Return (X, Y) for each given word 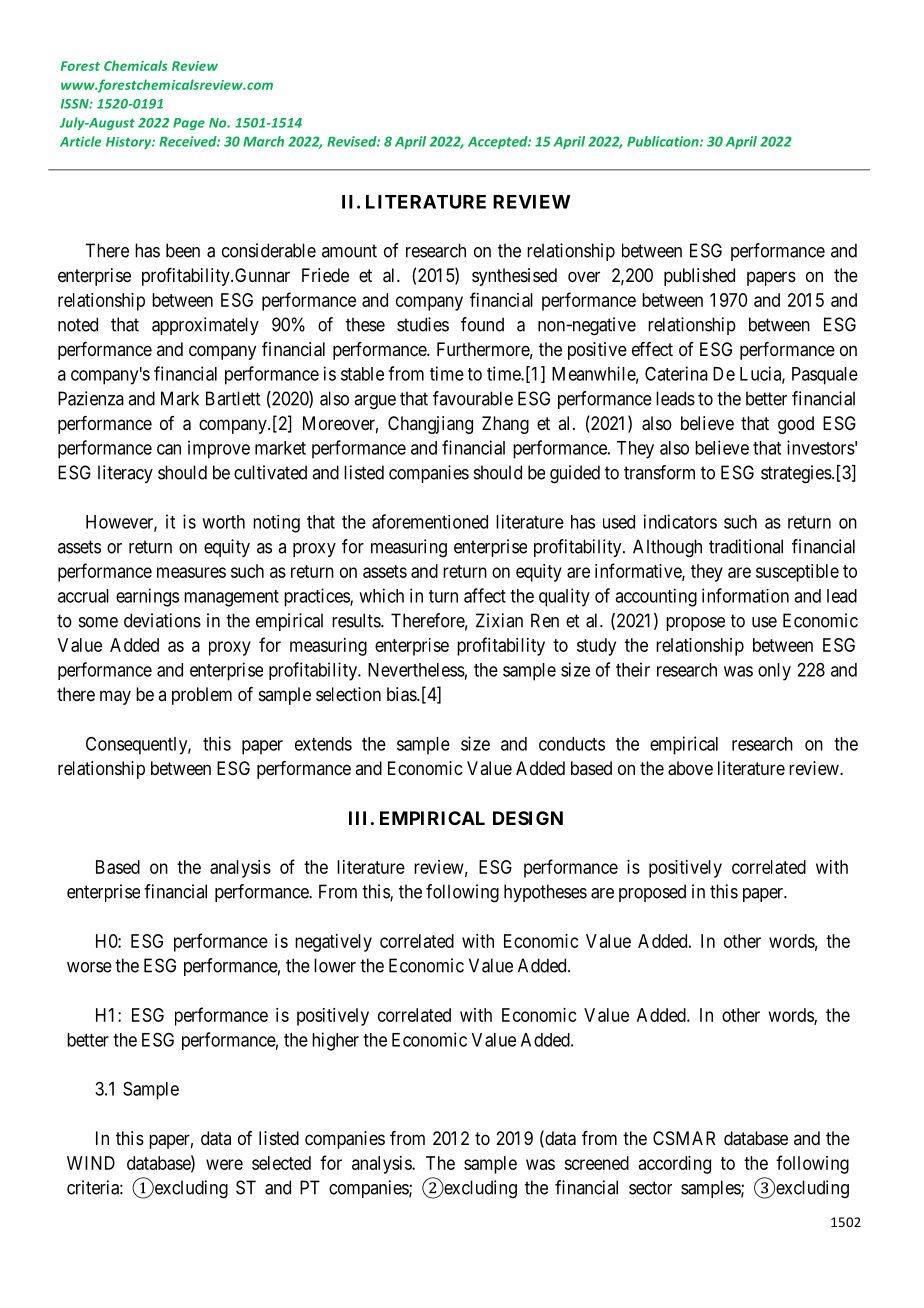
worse (89, 967)
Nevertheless (416, 670)
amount (349, 251)
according (675, 1165)
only (774, 672)
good (796, 425)
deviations (162, 620)
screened (596, 1163)
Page (189, 124)
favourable (473, 398)
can (169, 449)
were (224, 1164)
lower (335, 965)
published (699, 277)
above (690, 768)
